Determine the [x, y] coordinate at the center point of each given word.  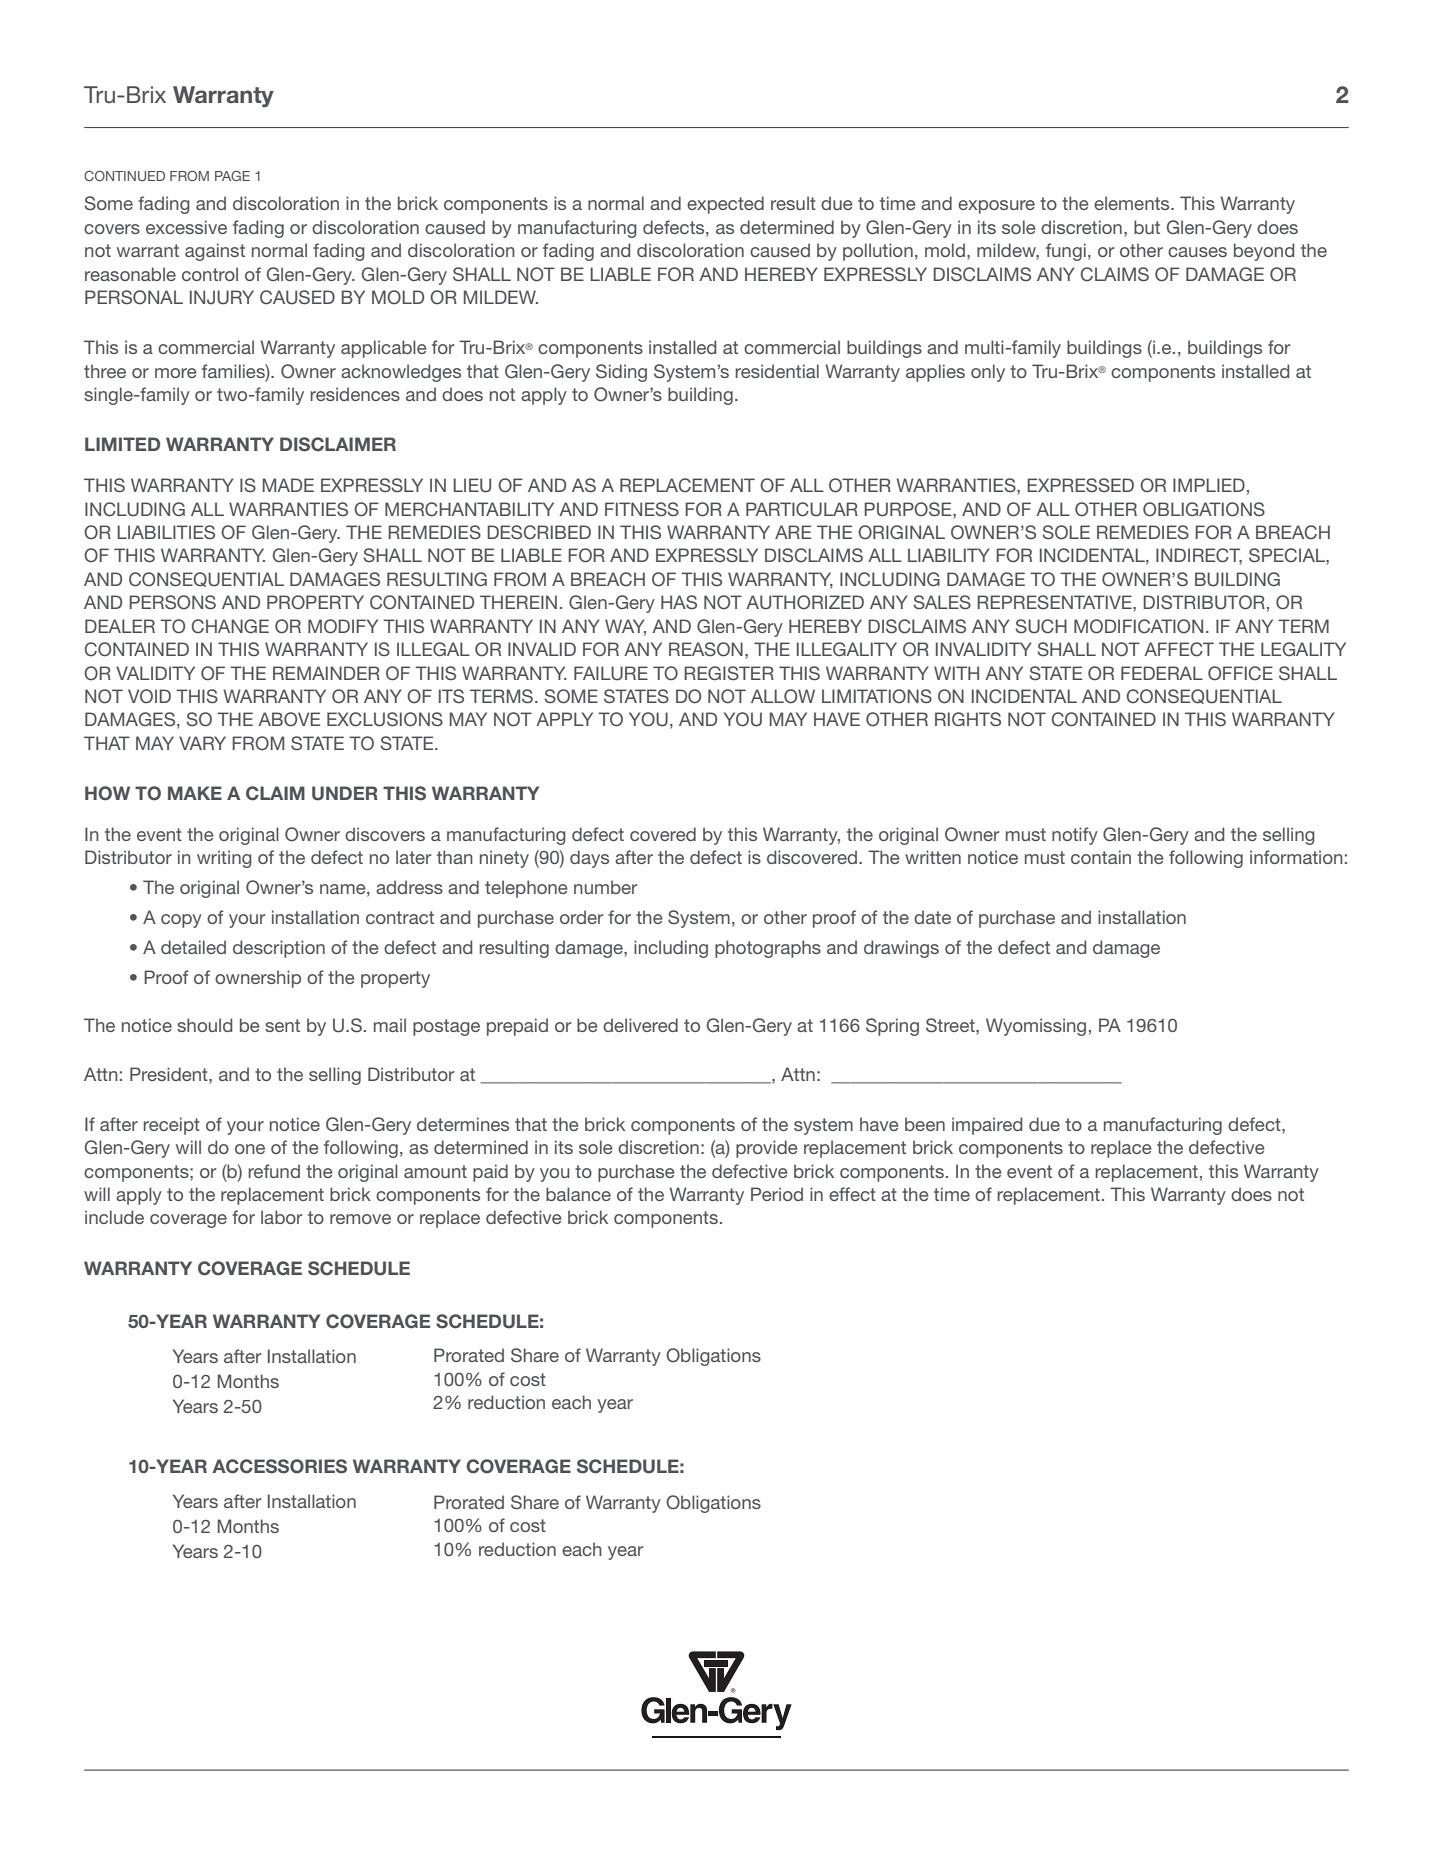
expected [725, 205]
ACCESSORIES [279, 1466]
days [589, 859]
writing [224, 859]
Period [777, 1194]
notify [1075, 836]
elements [1133, 203]
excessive [186, 227]
